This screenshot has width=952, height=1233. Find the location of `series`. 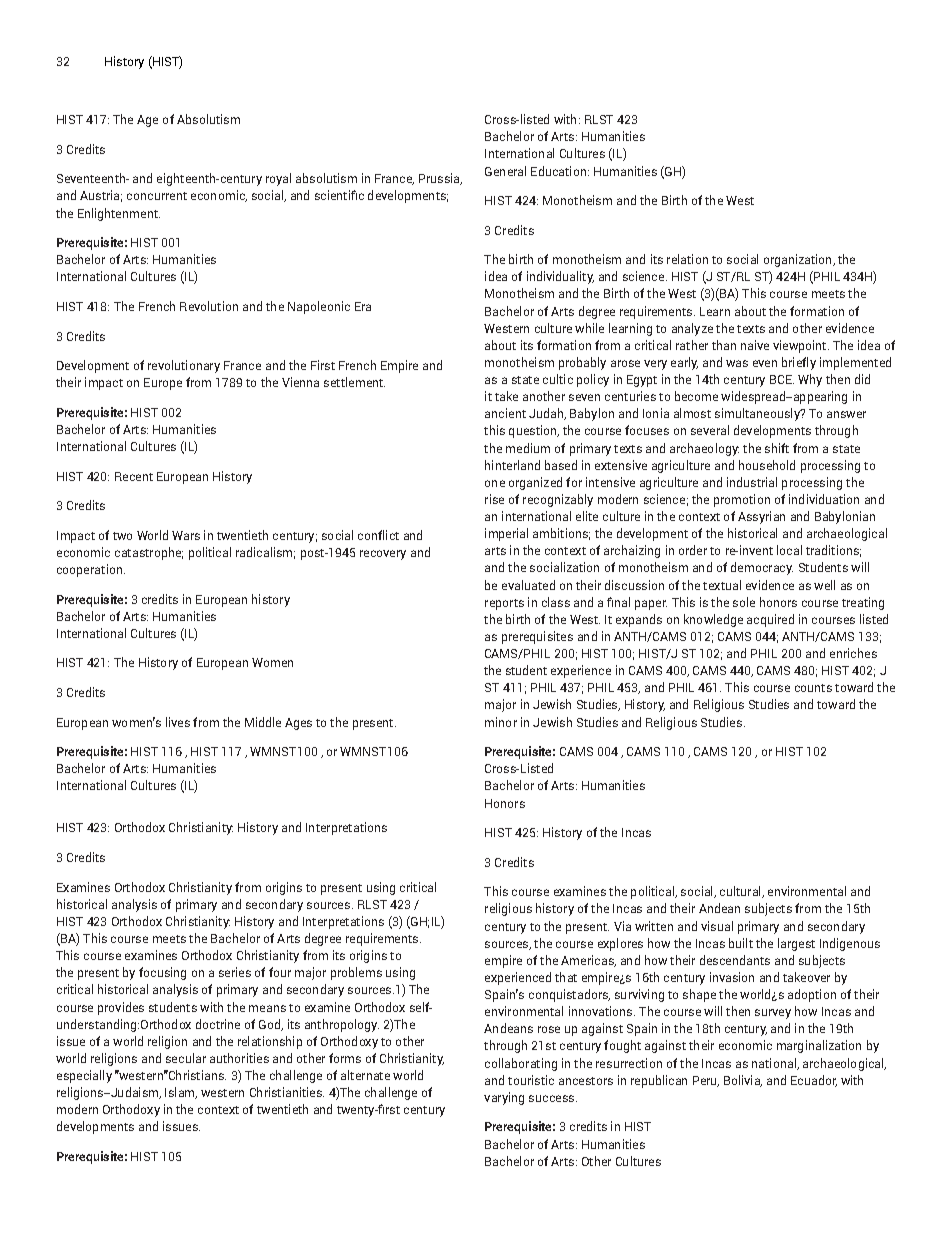

series is located at coordinates (235, 972).
